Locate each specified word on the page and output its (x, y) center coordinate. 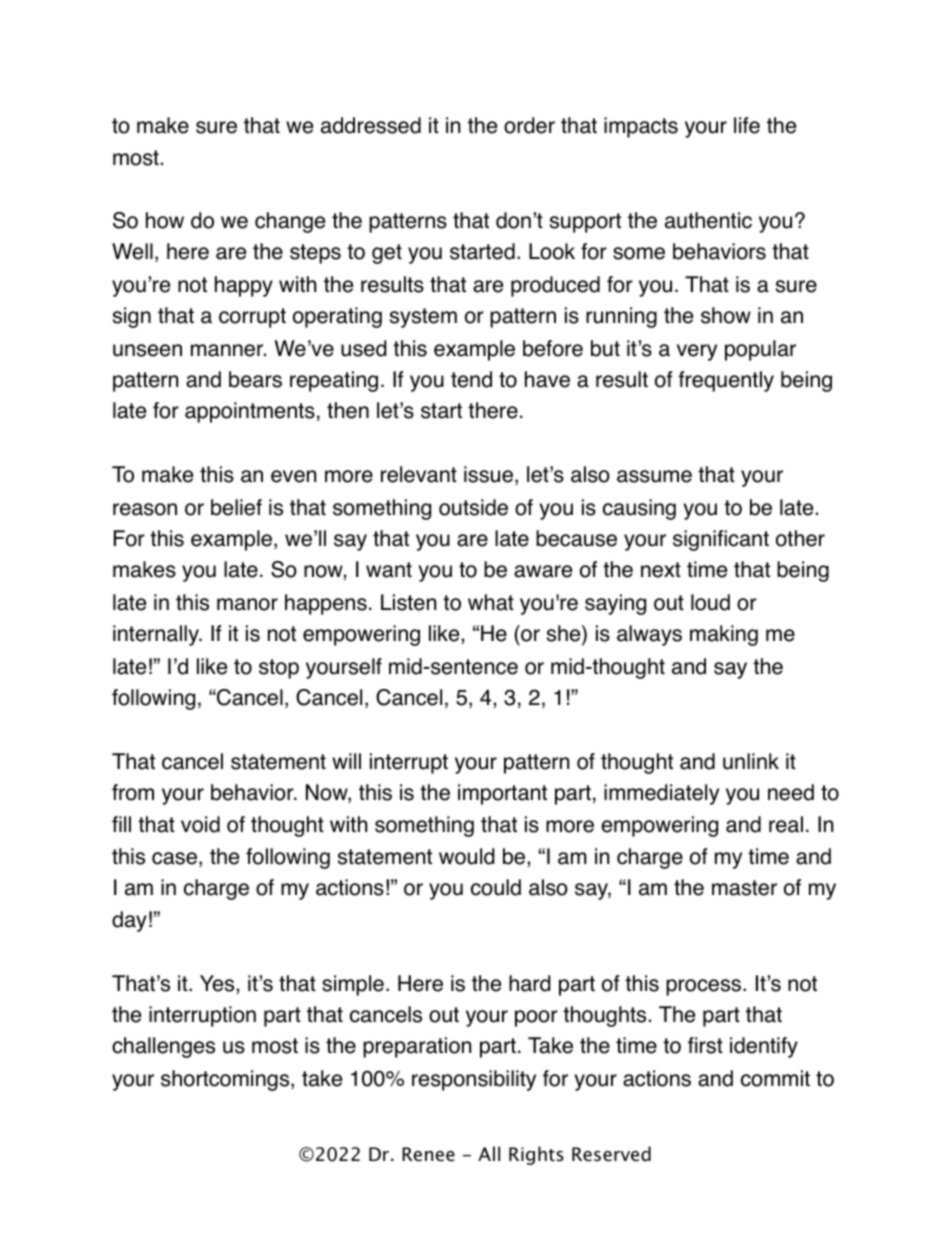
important (502, 794)
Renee (428, 1154)
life (747, 125)
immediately (661, 794)
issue (488, 474)
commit (775, 1078)
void (200, 824)
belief (236, 507)
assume (654, 476)
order (529, 125)
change (290, 222)
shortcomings (226, 1080)
